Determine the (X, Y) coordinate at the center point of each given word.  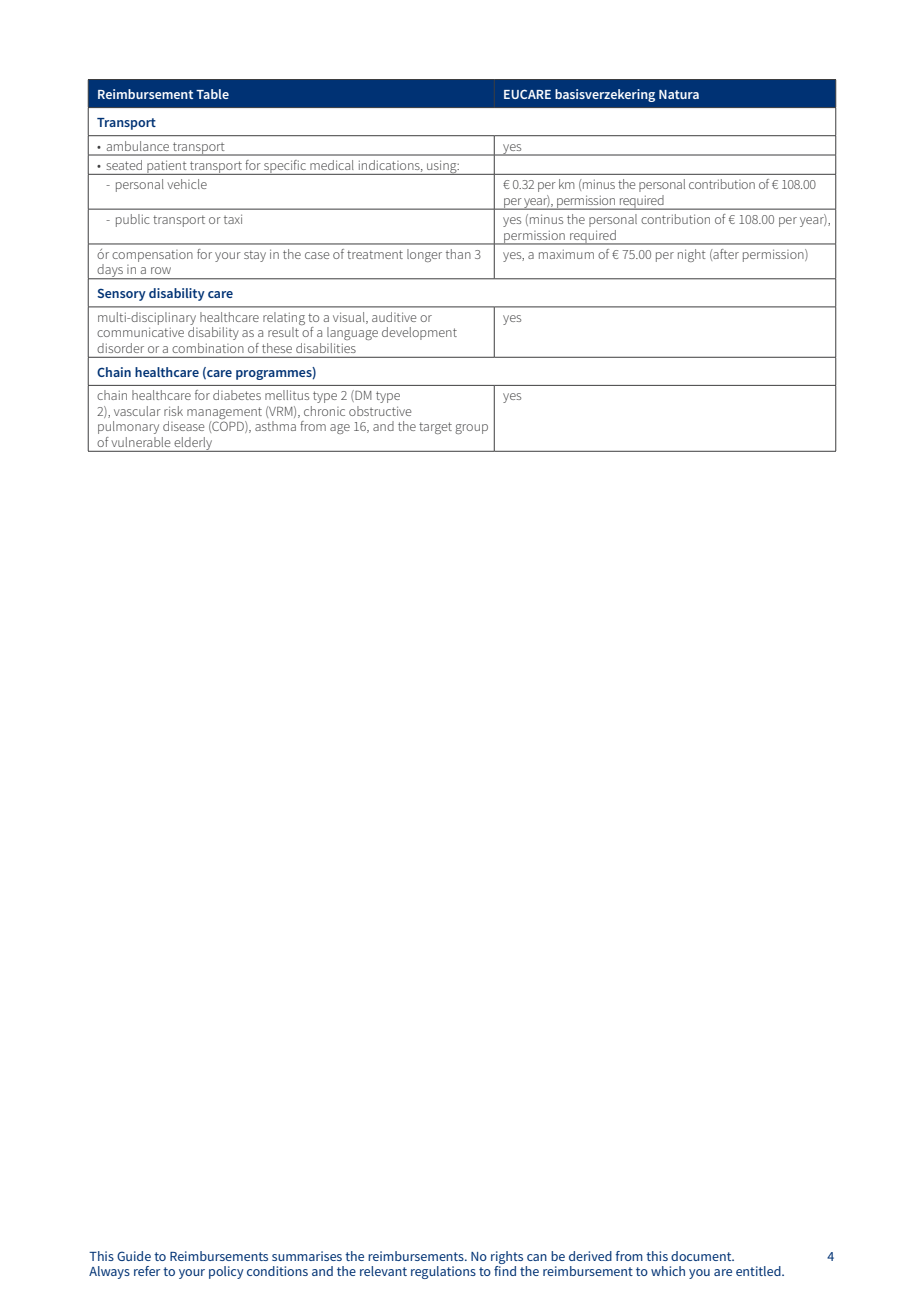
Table (212, 94)
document (702, 1256)
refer (147, 1271)
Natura (679, 94)
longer (424, 255)
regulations (443, 1272)
